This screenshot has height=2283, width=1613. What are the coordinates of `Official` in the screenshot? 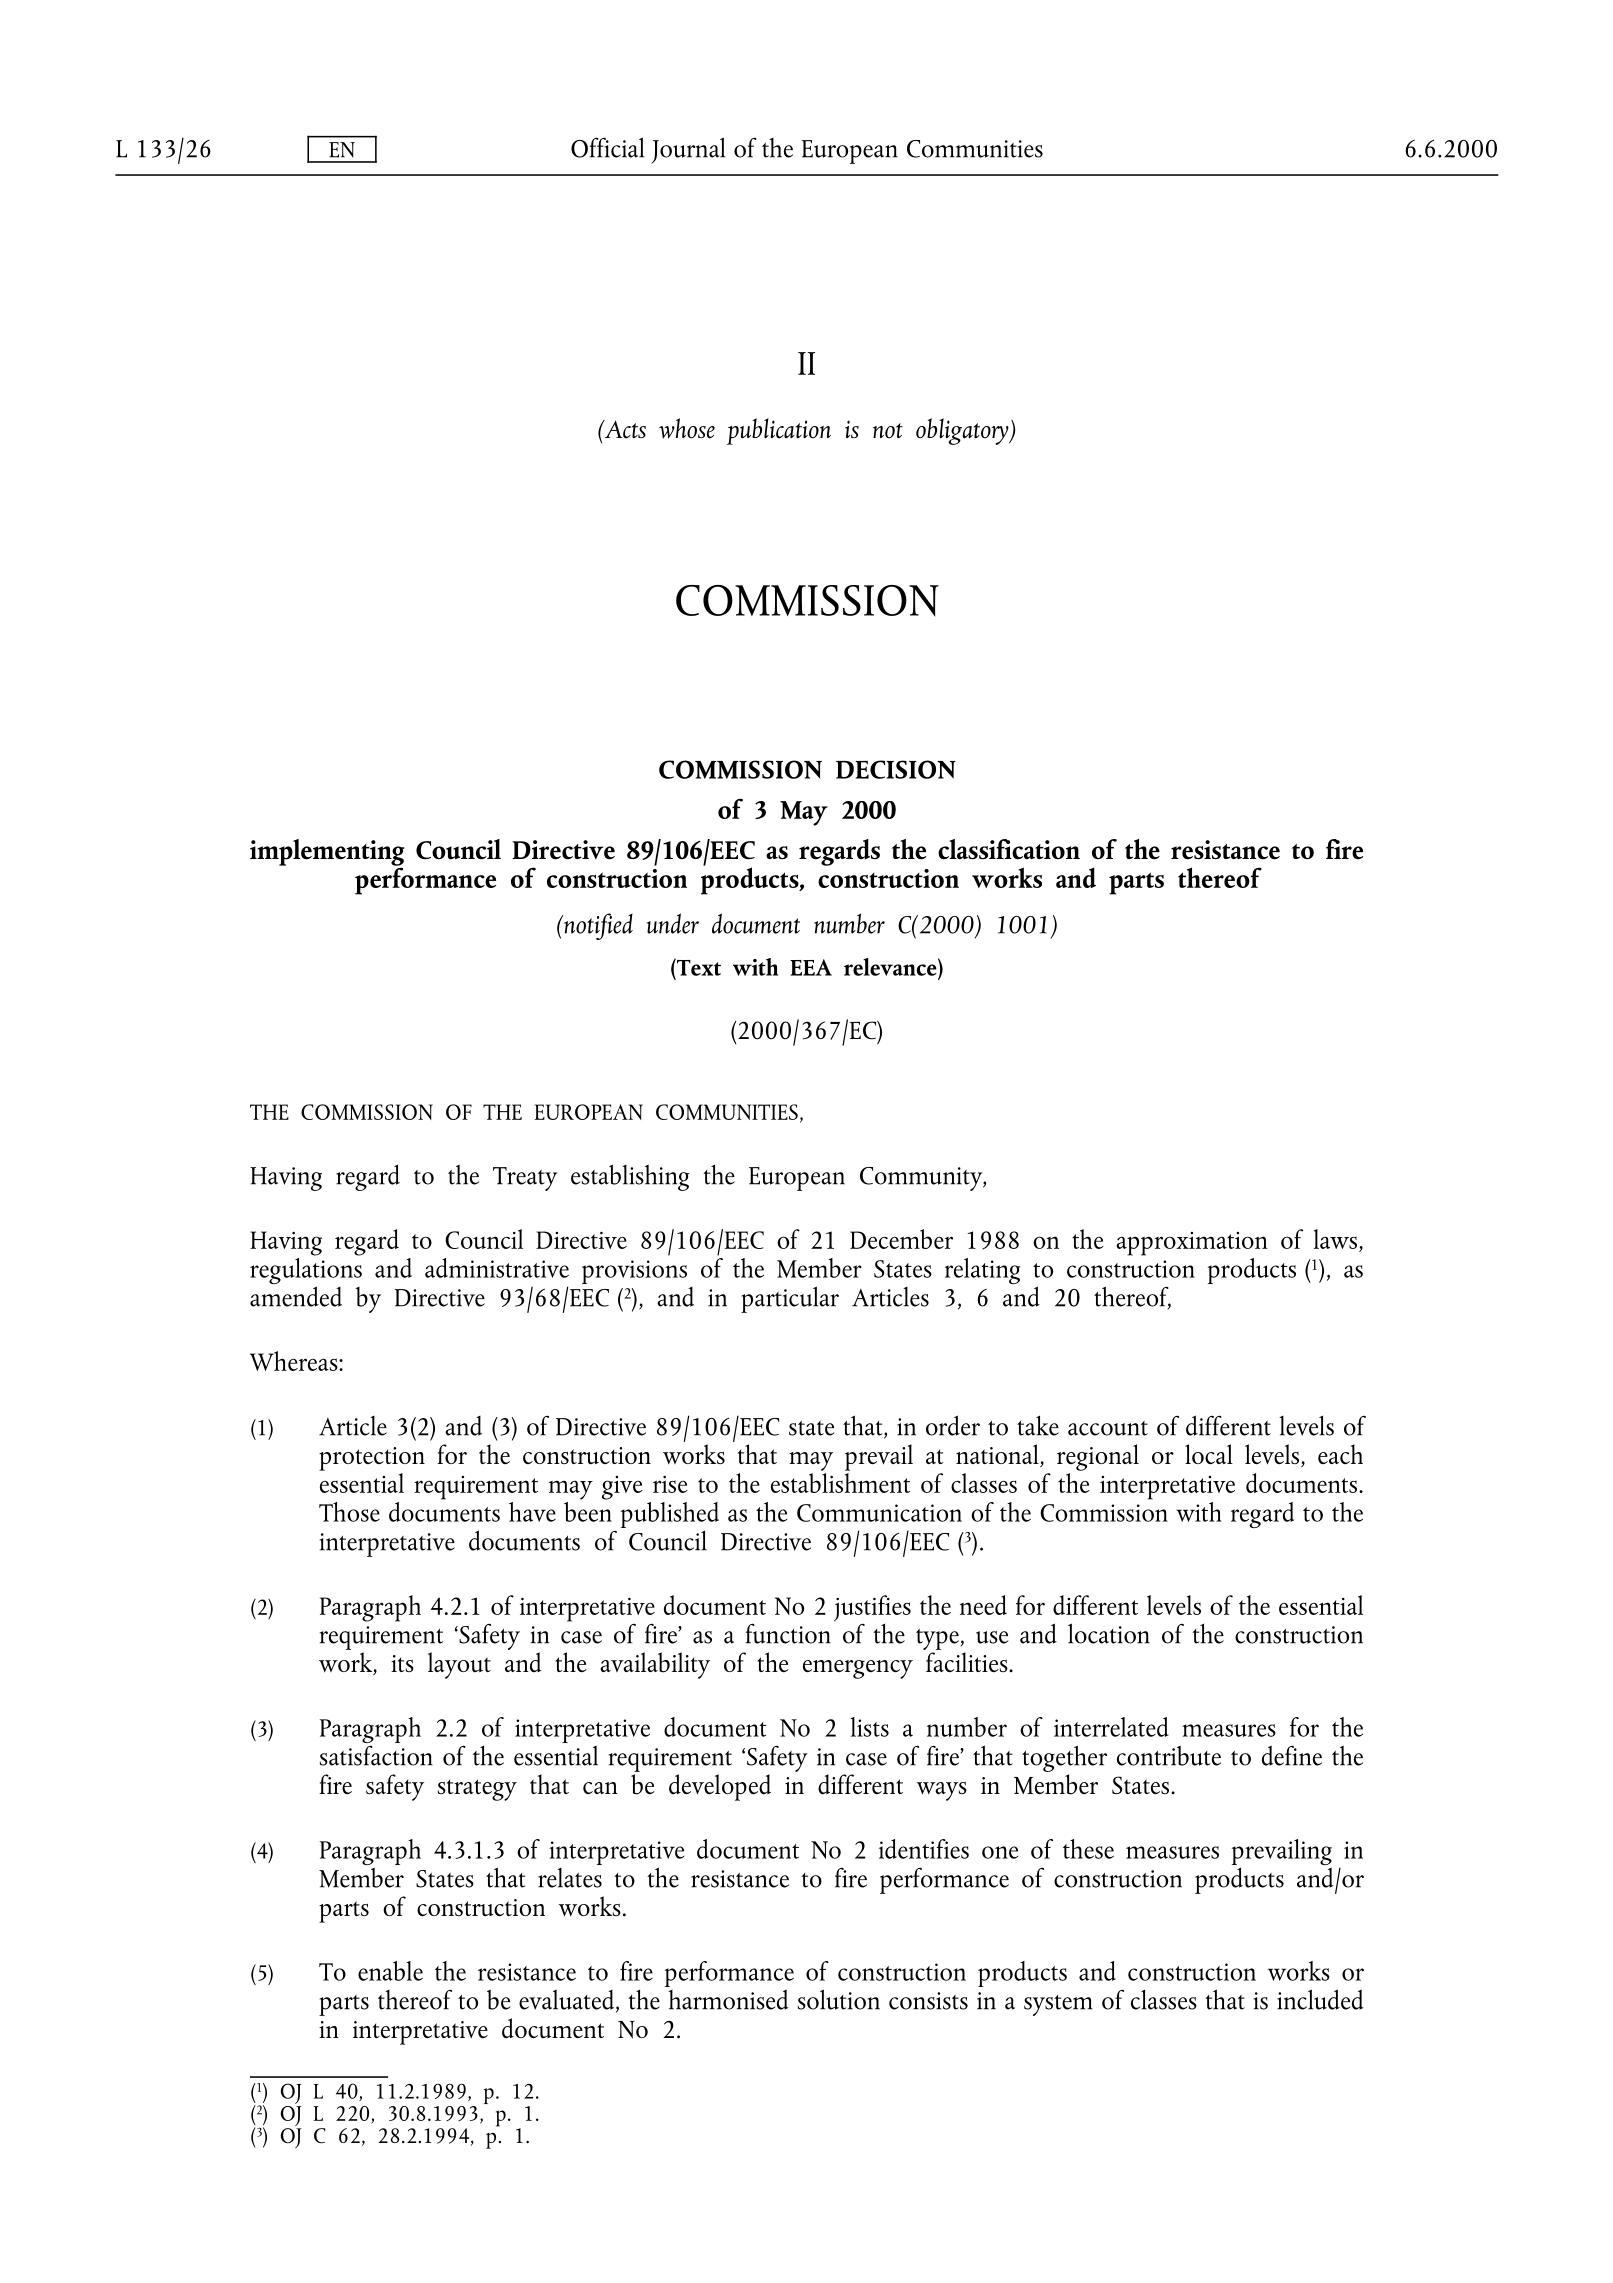 It's located at (607, 147).
